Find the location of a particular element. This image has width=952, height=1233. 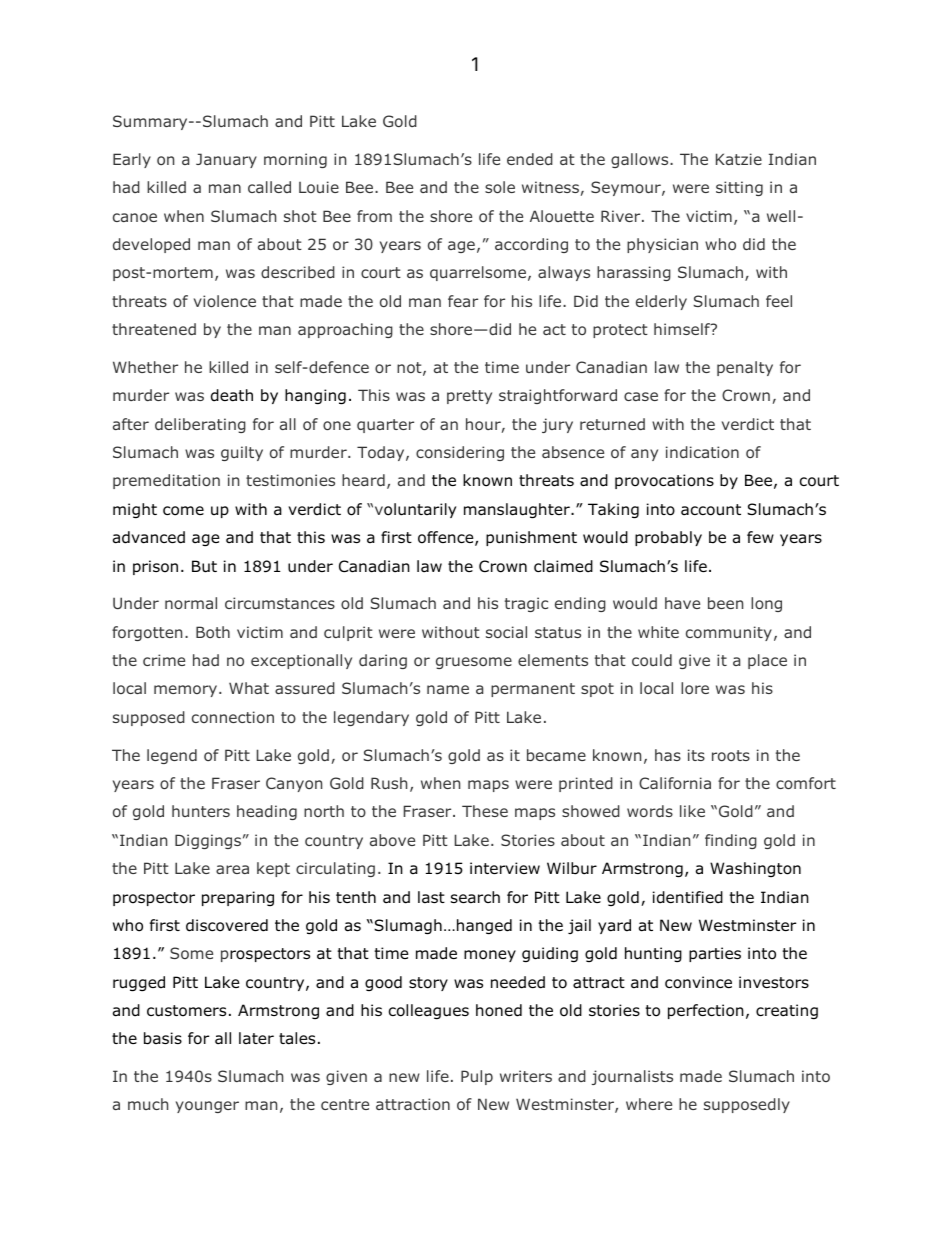

younger is located at coordinates (207, 1107).
